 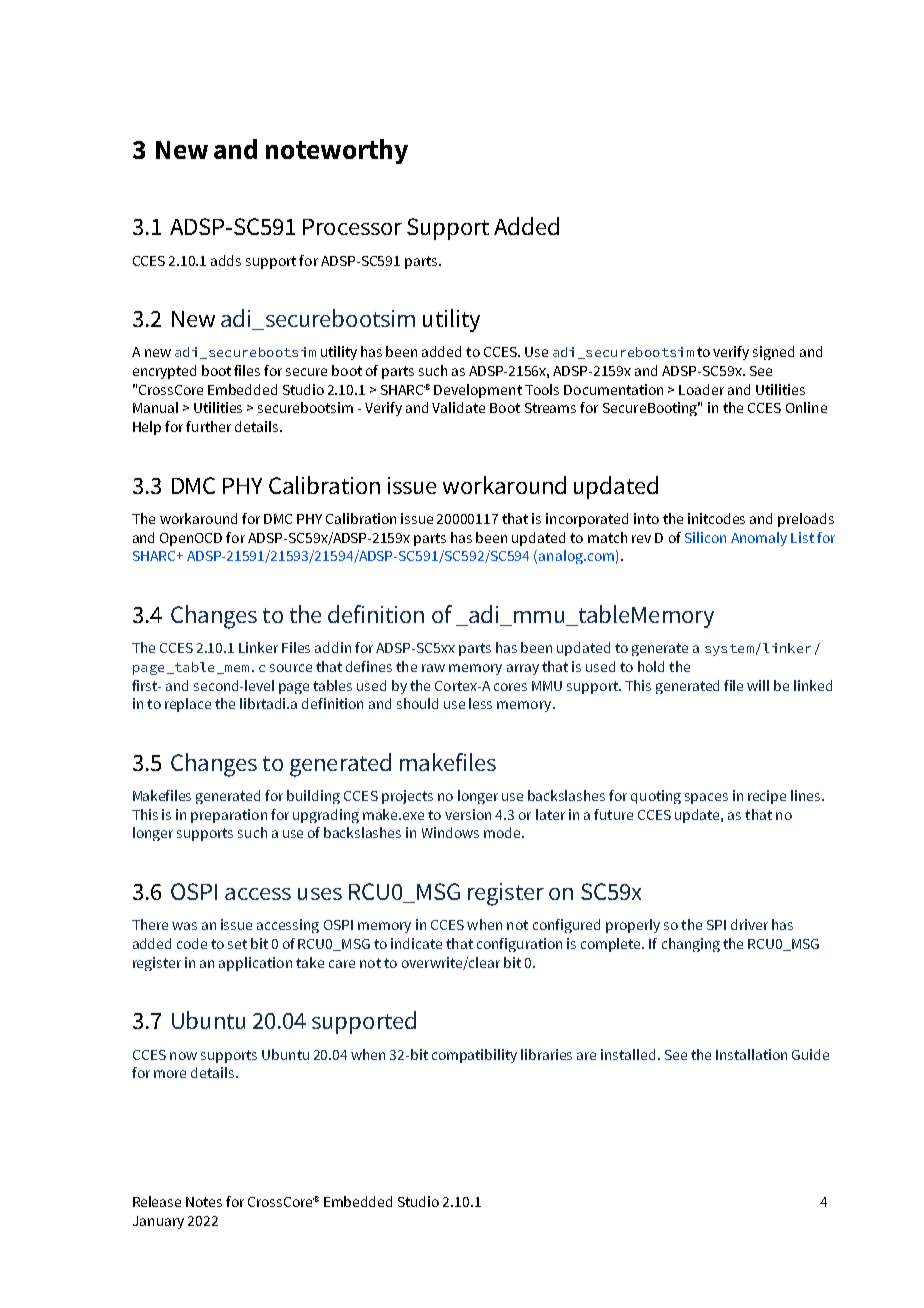 What do you see at coordinates (474, 1056) in the page?
I see `compatibility` at bounding box center [474, 1056].
